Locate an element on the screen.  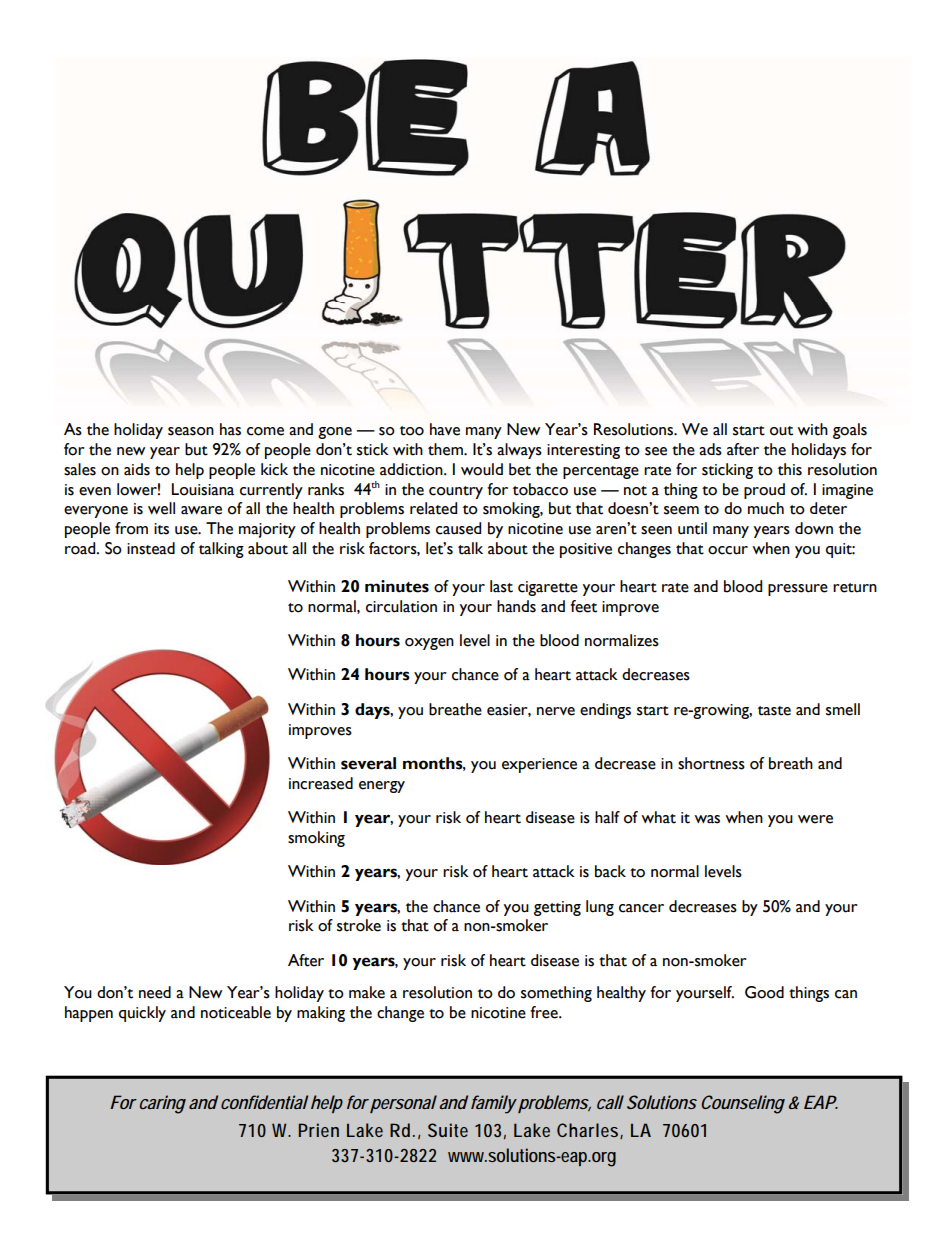
them is located at coordinates (446, 449).
